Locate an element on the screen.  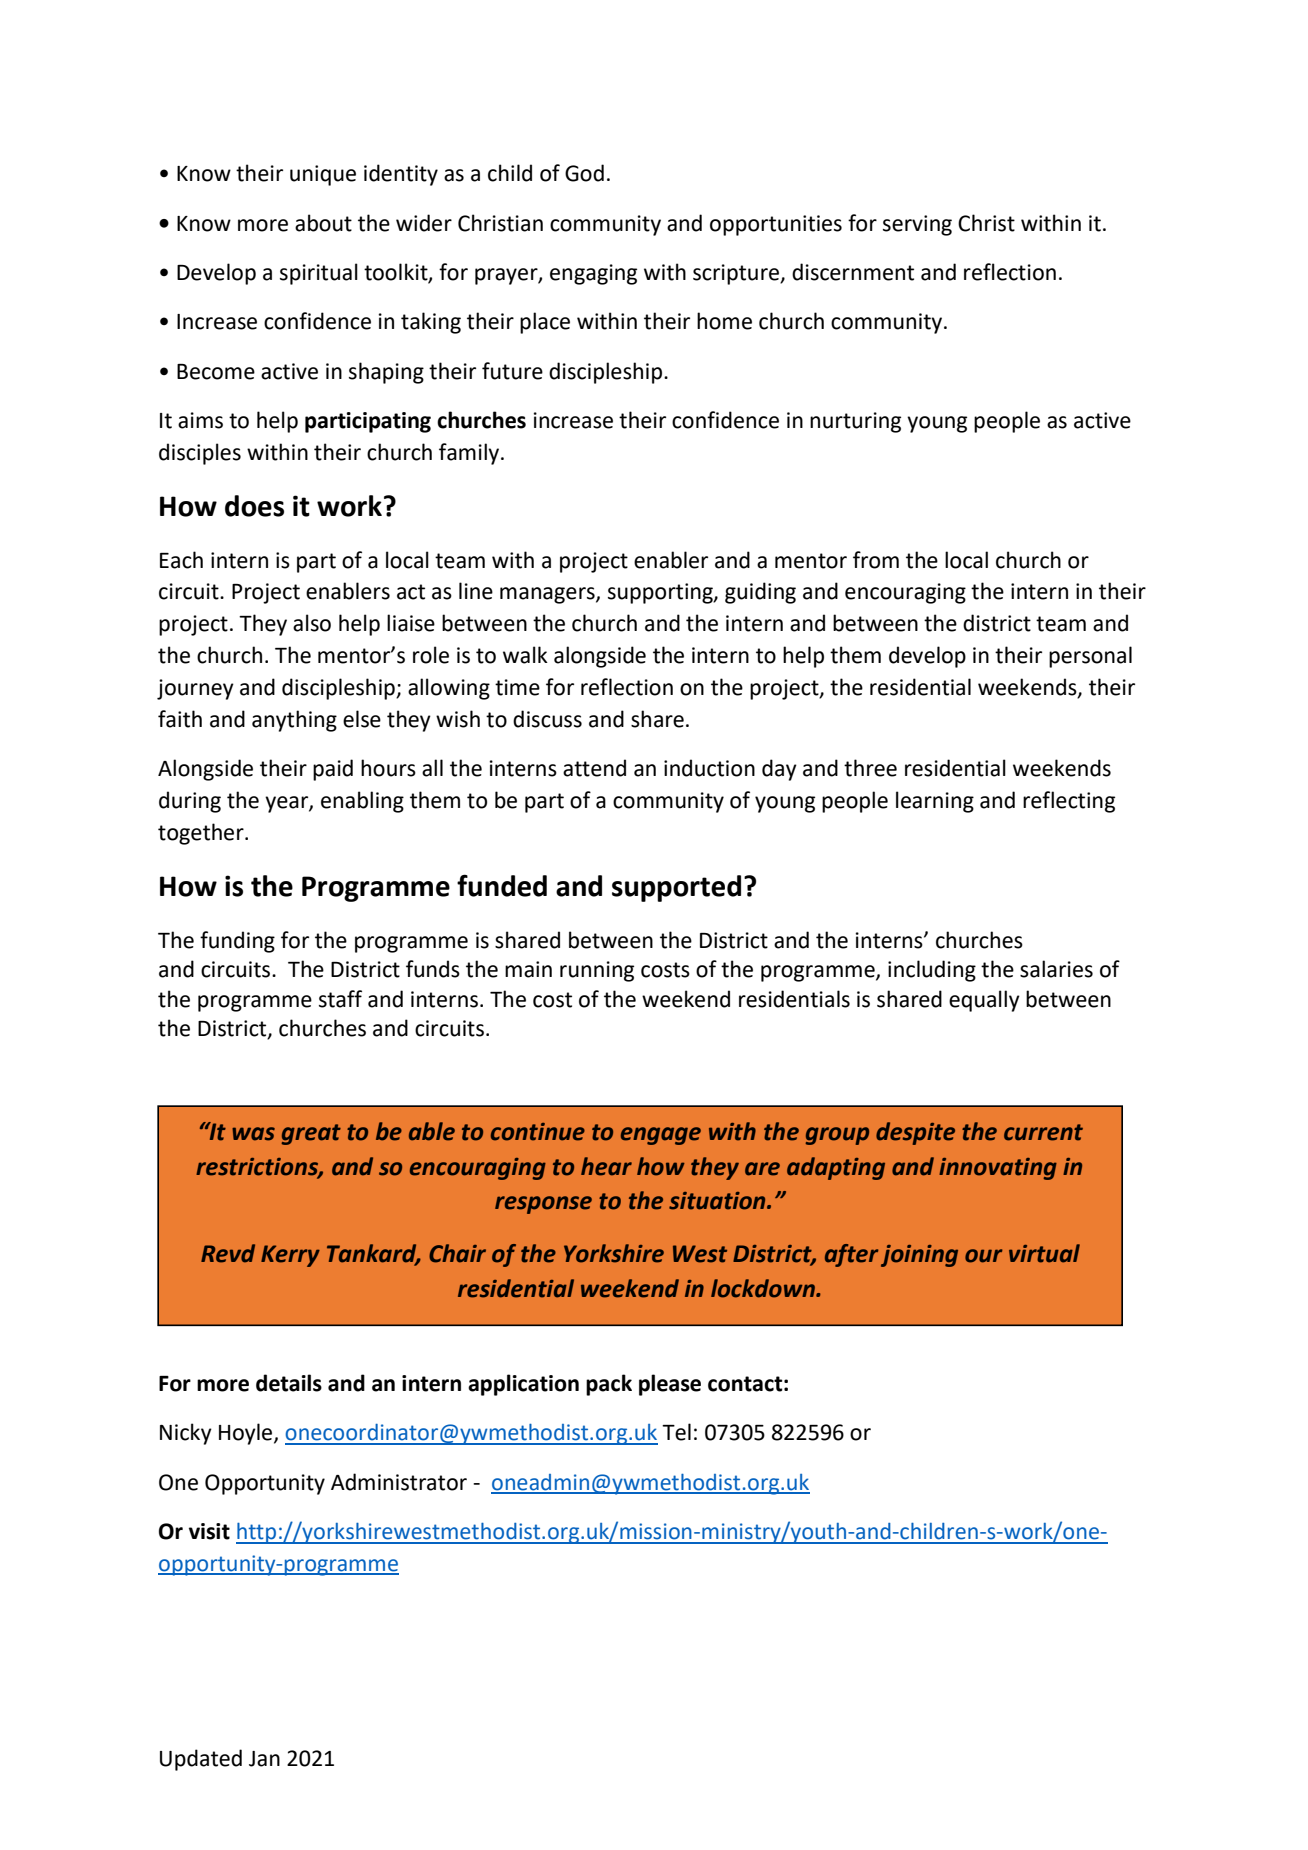
about is located at coordinates (323, 223).
